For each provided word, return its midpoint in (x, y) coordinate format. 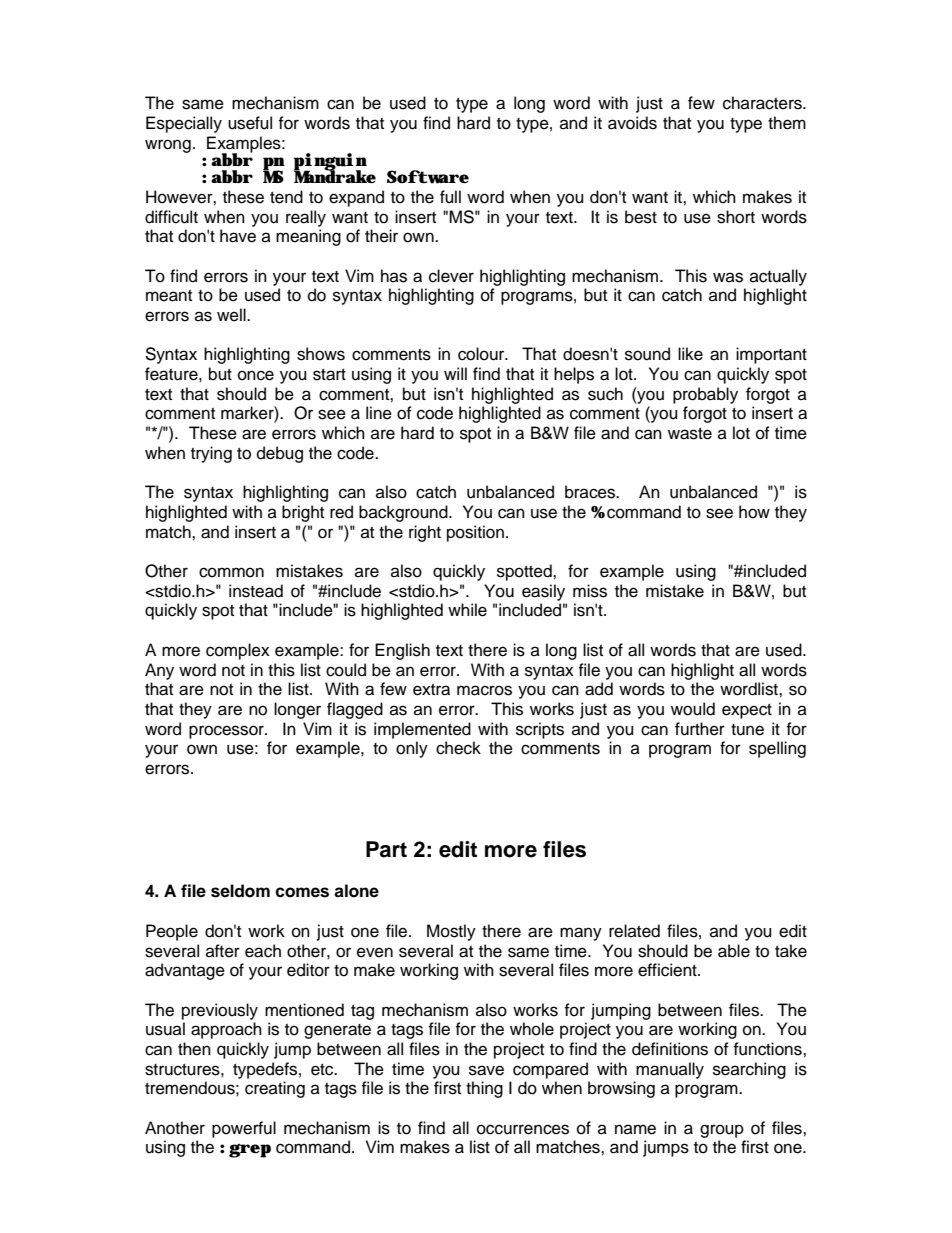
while (467, 610)
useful (250, 123)
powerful (244, 1129)
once (256, 375)
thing (484, 1089)
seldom (240, 891)
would (693, 709)
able (734, 951)
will (455, 373)
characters (763, 103)
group (722, 1131)
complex (238, 651)
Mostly (451, 932)
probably (705, 395)
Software (428, 177)
